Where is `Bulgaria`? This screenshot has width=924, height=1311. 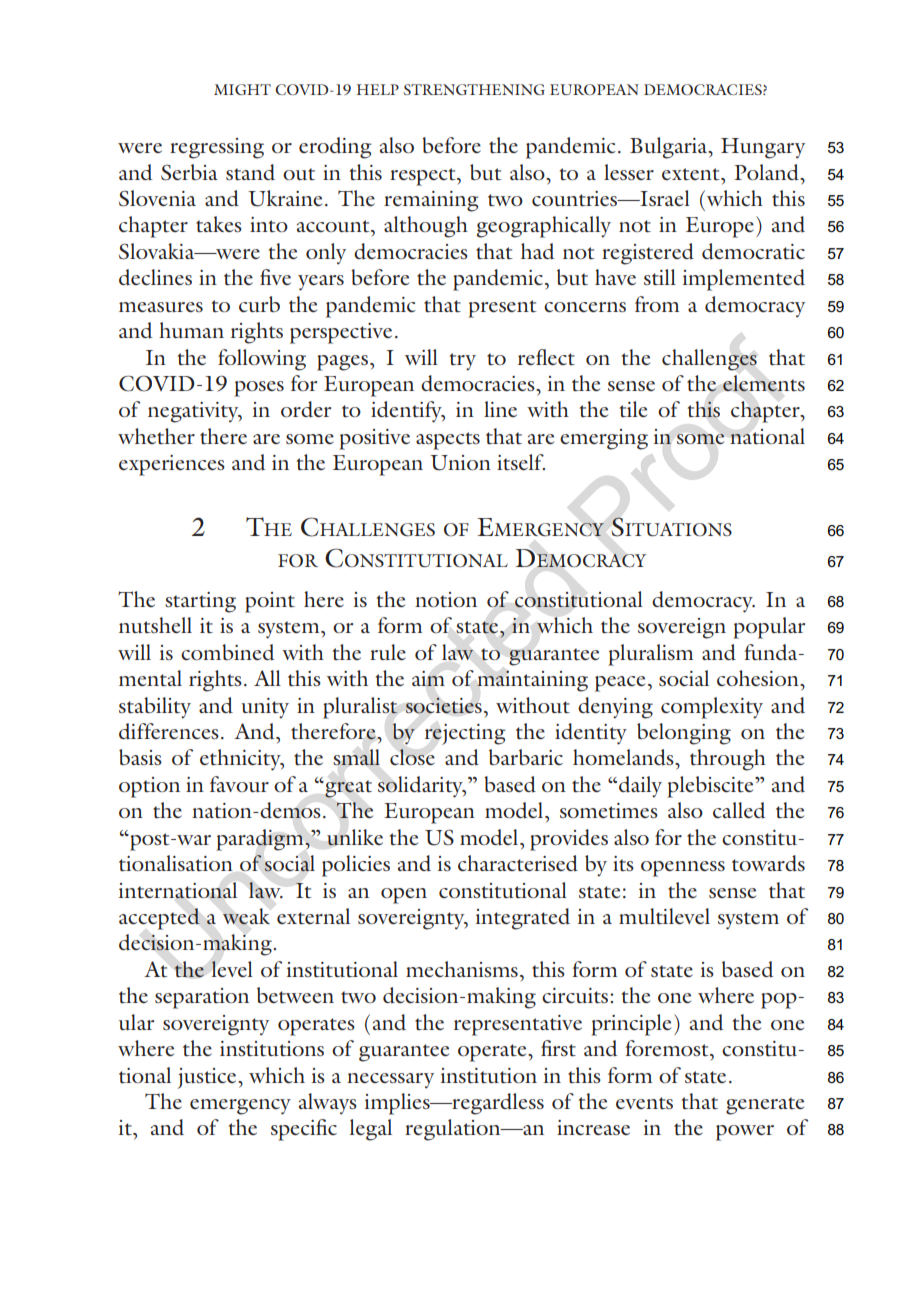 Bulgaria is located at coordinates (669, 148).
